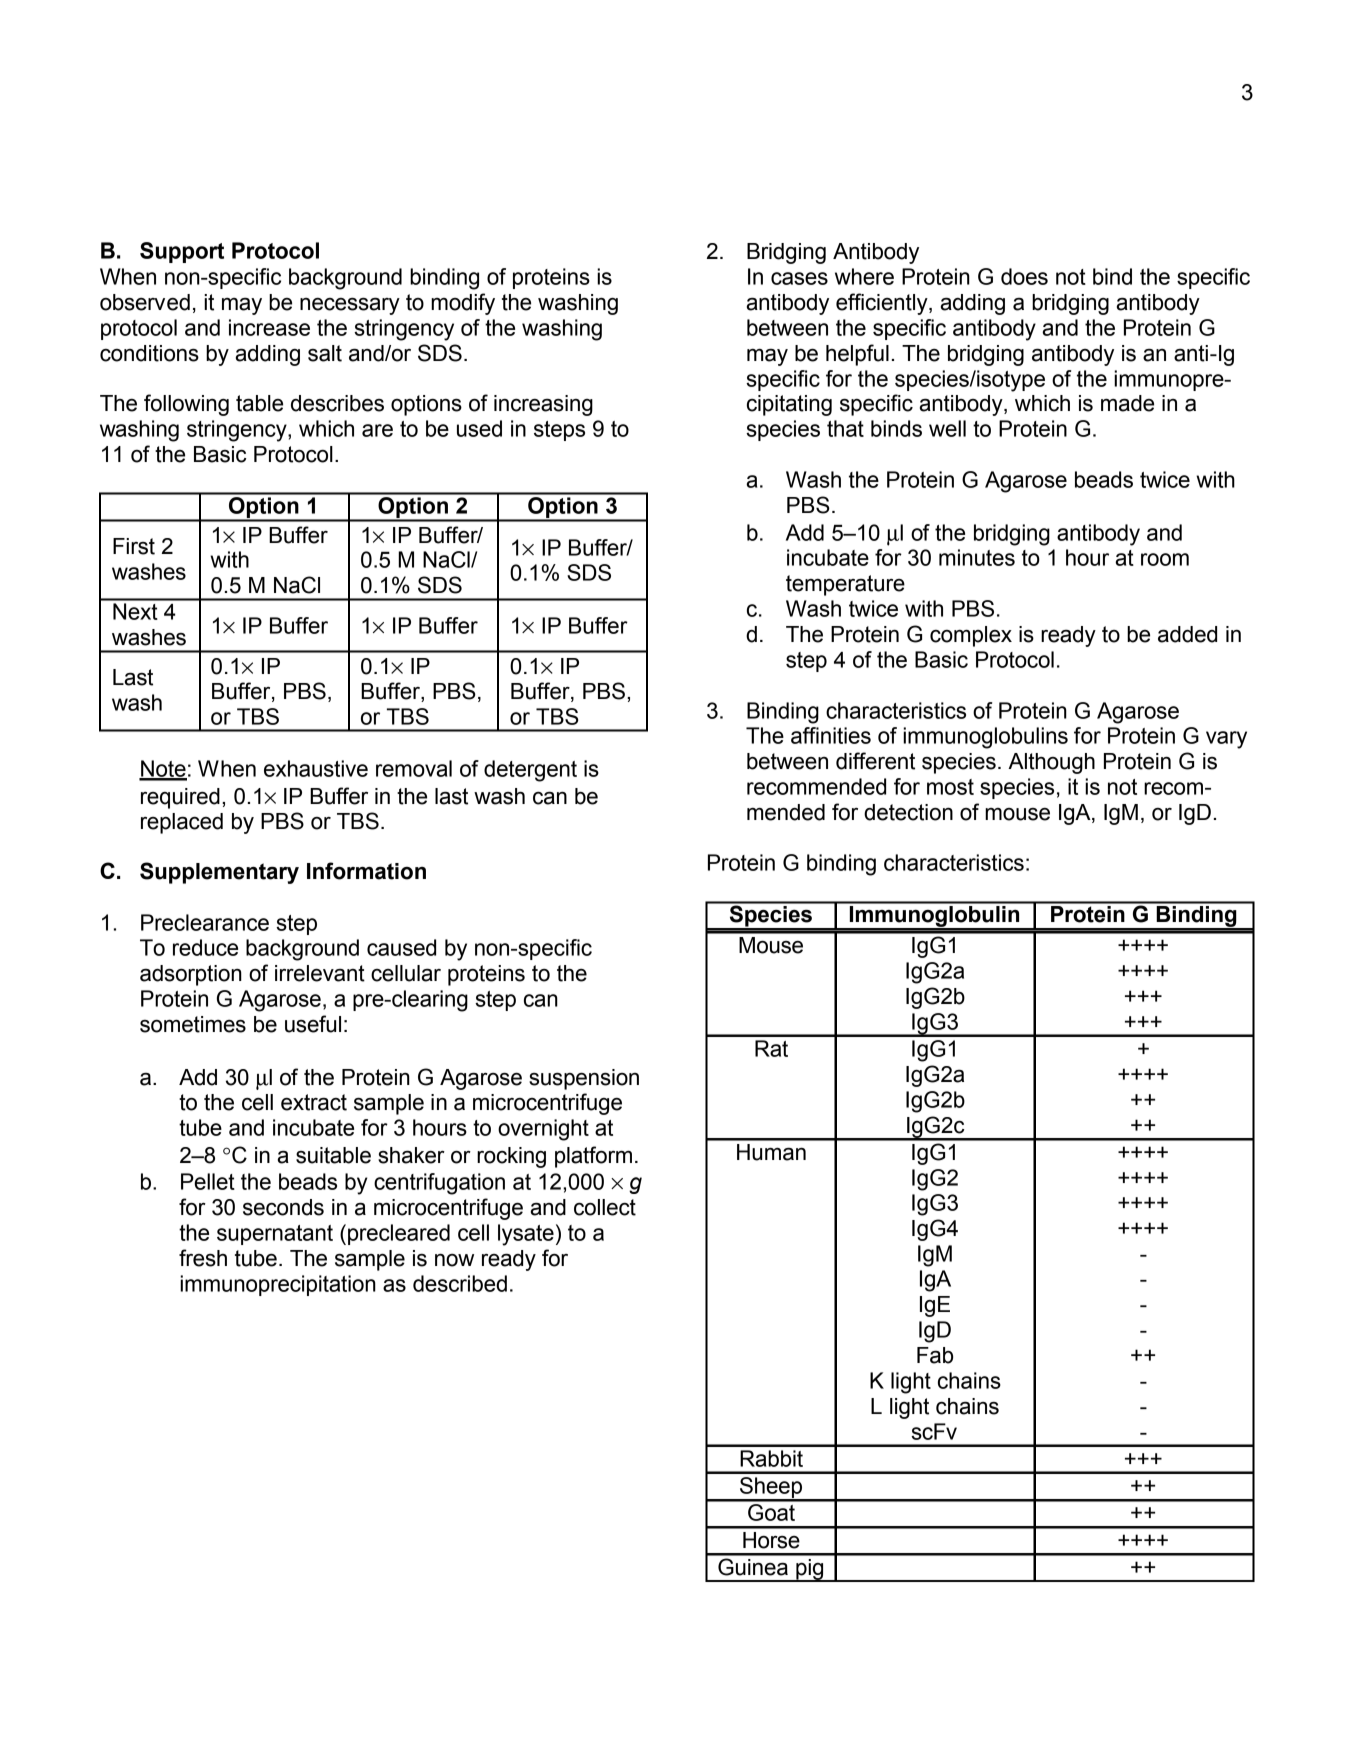 This screenshot has width=1353, height=1751. I want to click on fresh, so click(203, 1258).
